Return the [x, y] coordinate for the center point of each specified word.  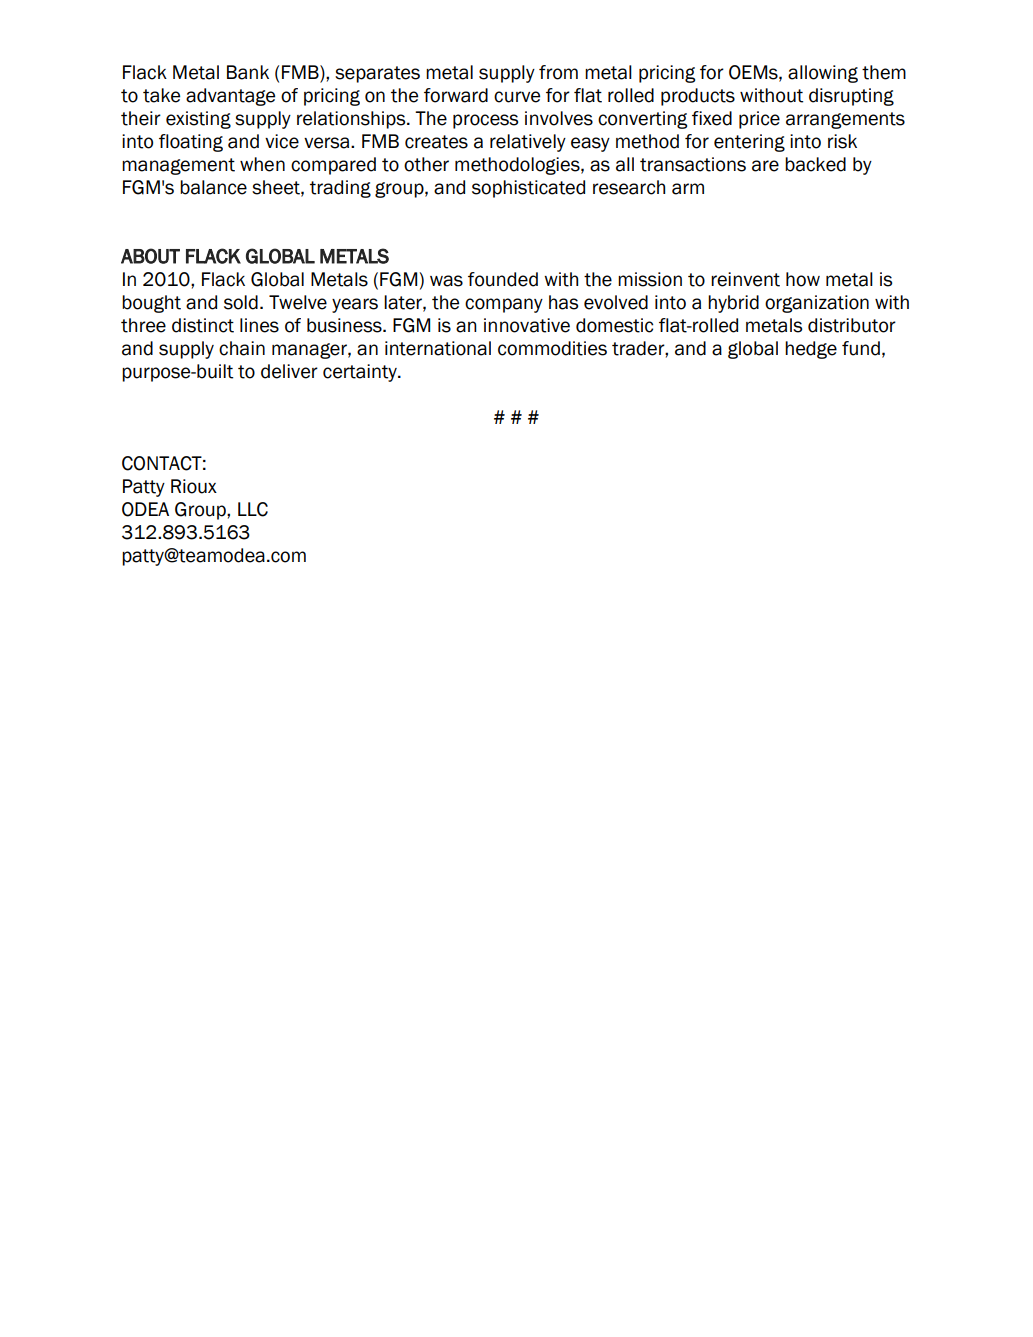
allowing [823, 74]
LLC [253, 509]
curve [517, 97]
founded [503, 279]
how [803, 279]
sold [241, 302]
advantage [230, 97]
